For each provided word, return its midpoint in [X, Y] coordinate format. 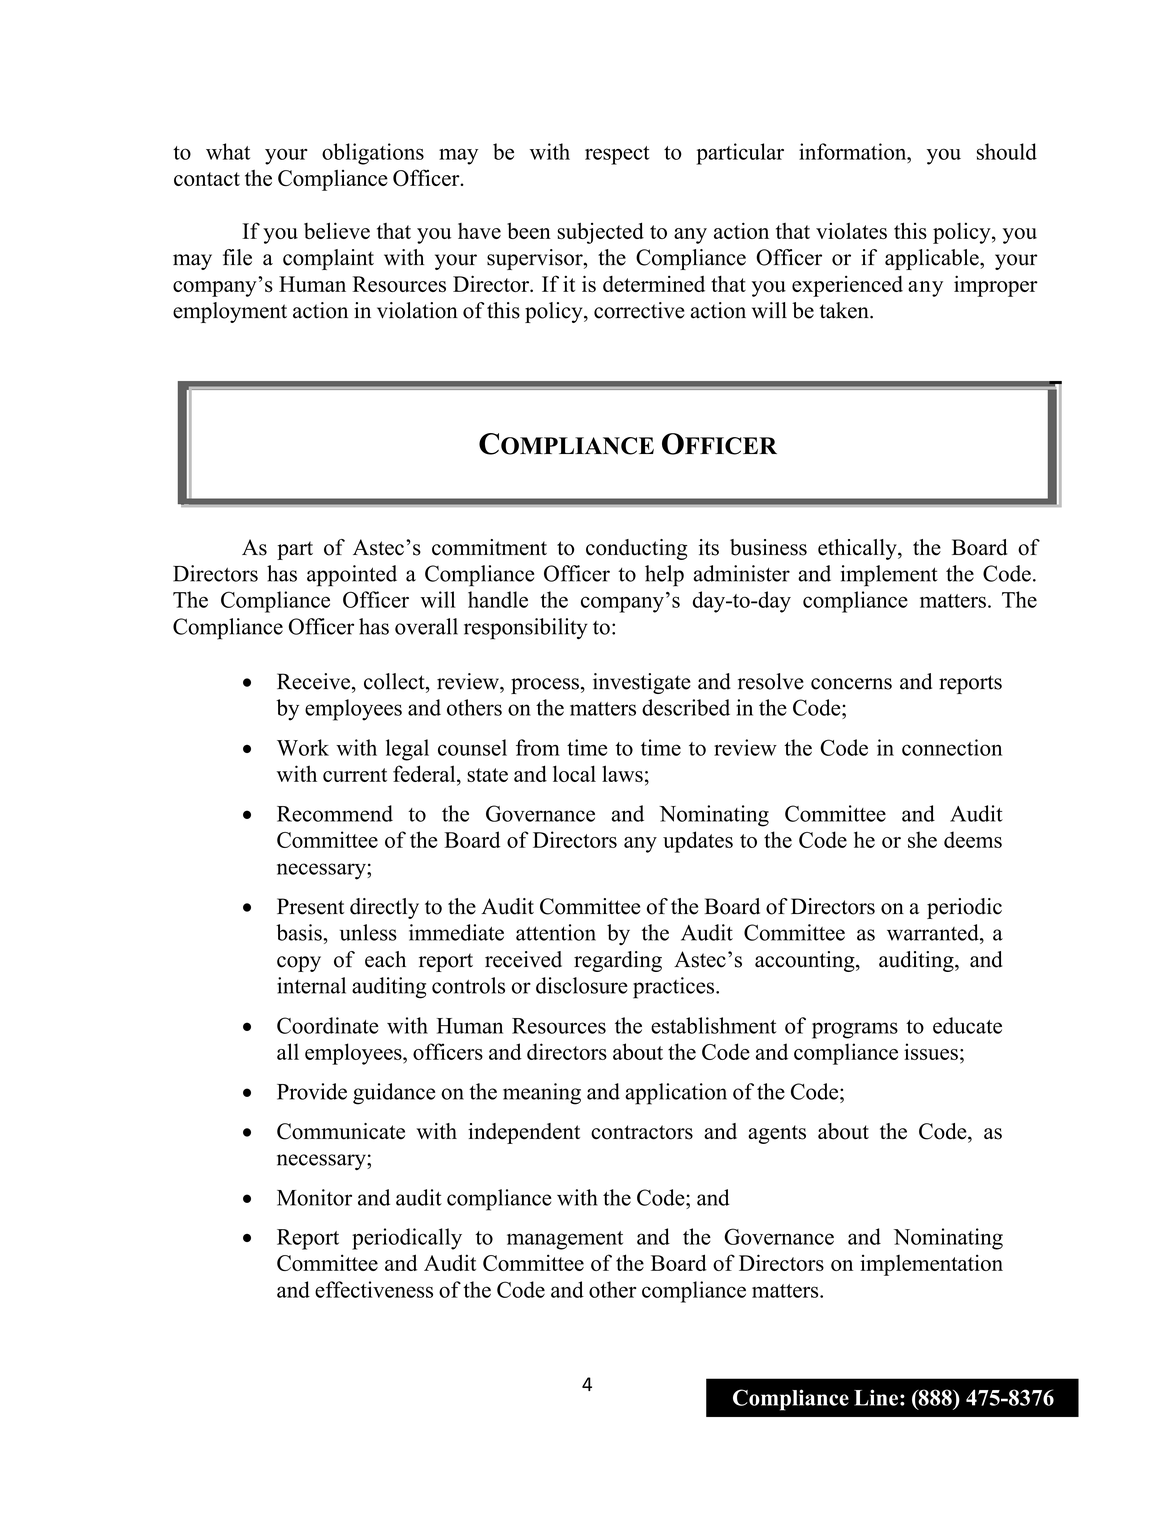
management [565, 1240]
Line [876, 1397]
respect [617, 155]
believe [337, 230]
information [854, 151]
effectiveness [374, 1289]
